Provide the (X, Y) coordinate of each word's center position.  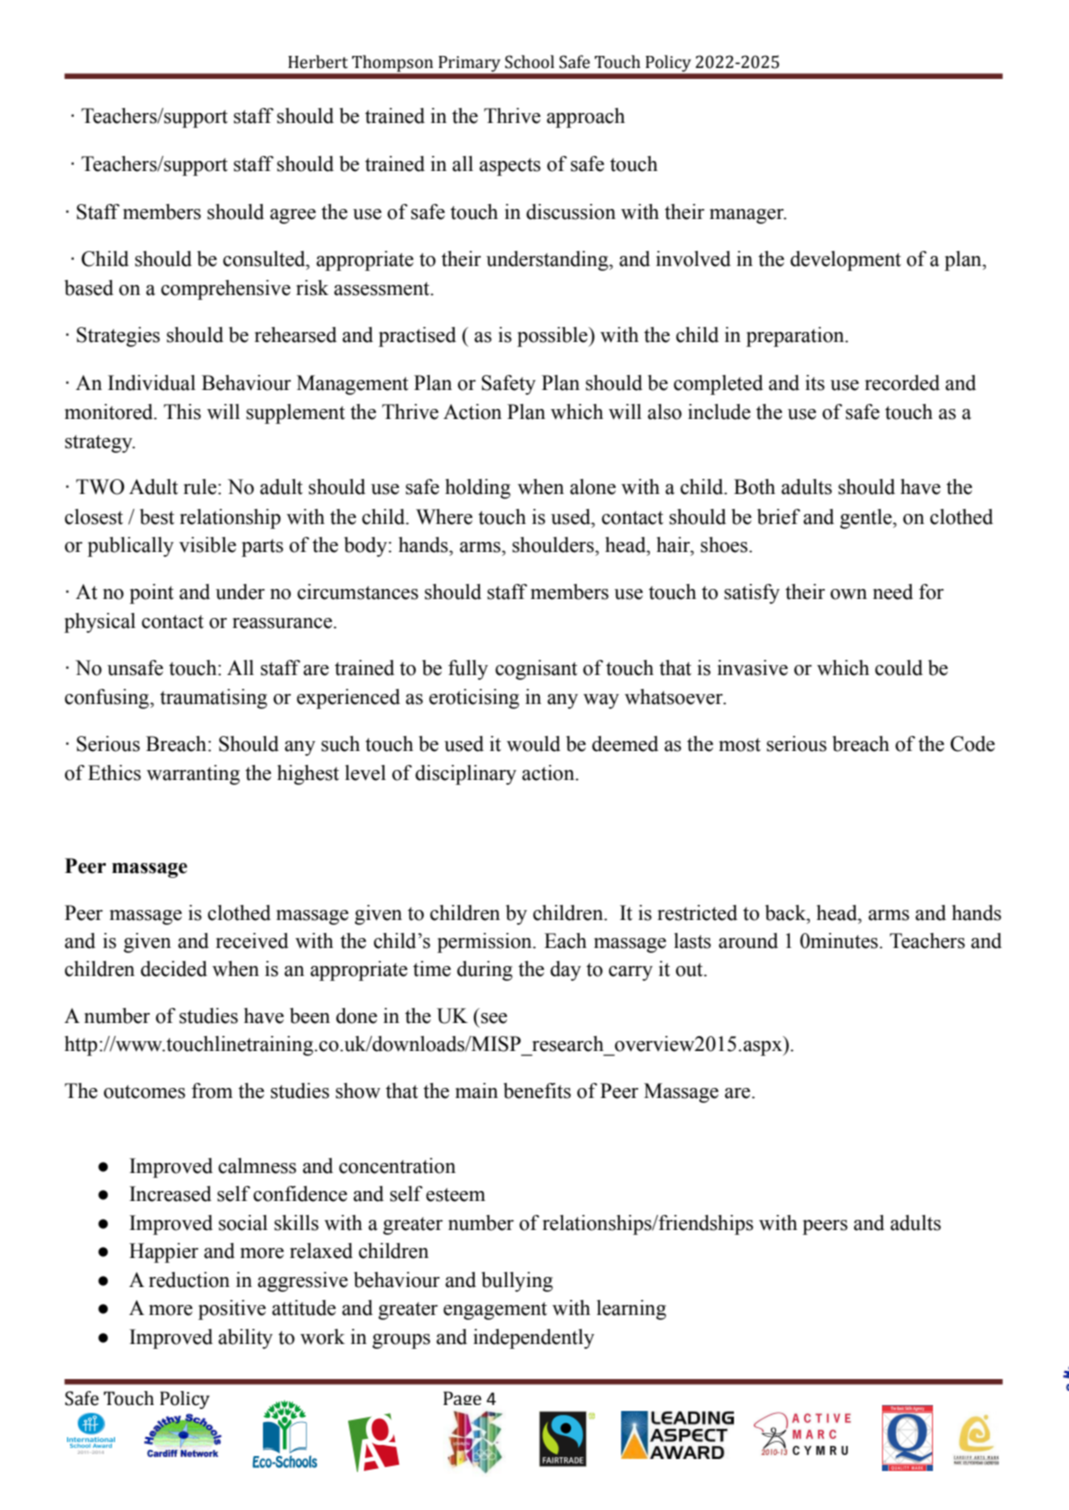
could (899, 668)
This (182, 412)
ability (245, 1339)
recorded (902, 383)
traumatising (213, 699)
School (529, 62)
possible (553, 337)
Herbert (318, 62)
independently (533, 1339)
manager (748, 216)
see (494, 1018)
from (212, 1091)
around (748, 941)
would (534, 744)
